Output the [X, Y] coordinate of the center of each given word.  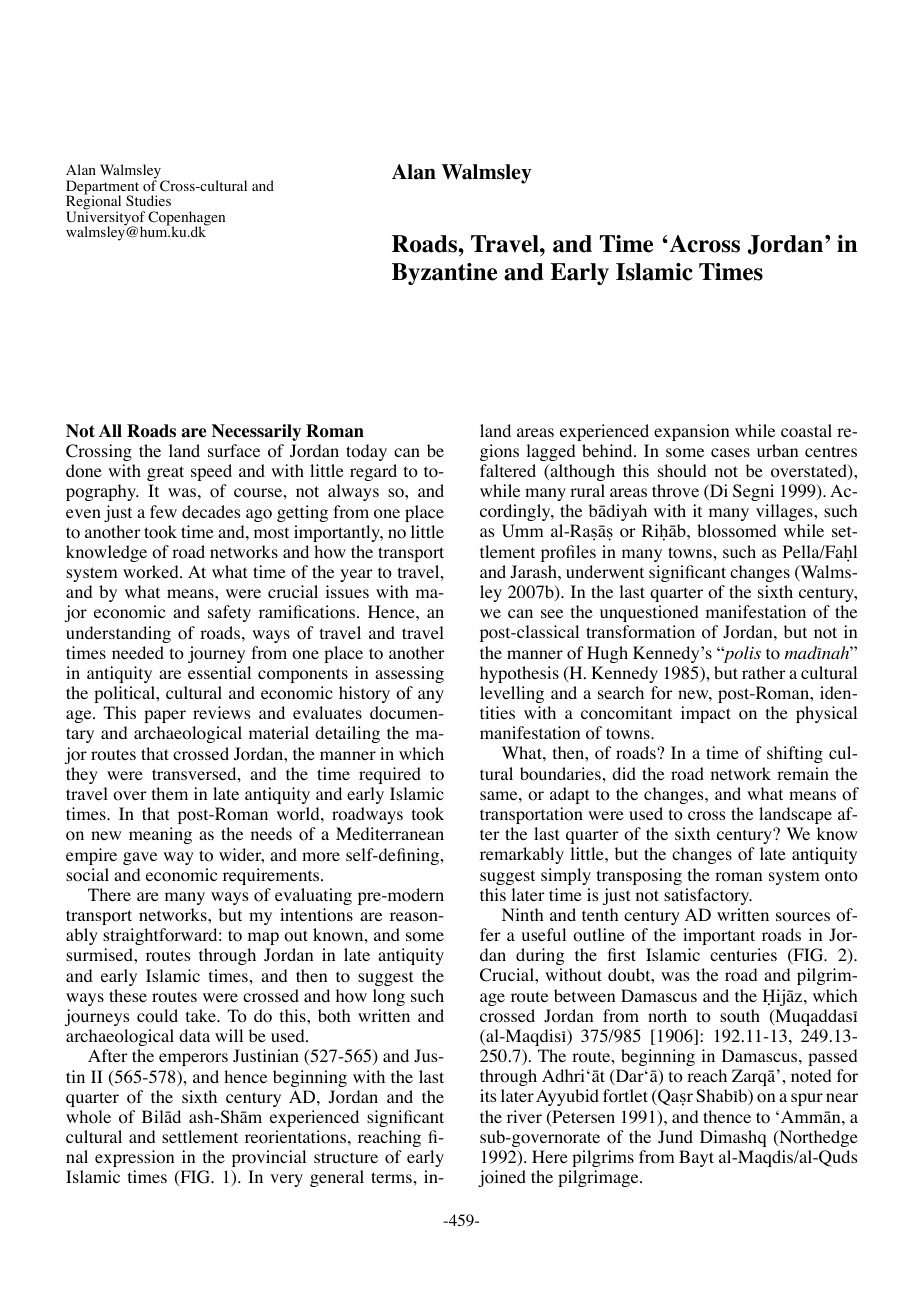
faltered [508, 470]
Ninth [522, 914]
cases [730, 452]
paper [165, 716]
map [263, 938]
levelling [512, 694]
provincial [269, 1158]
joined [502, 1178]
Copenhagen [186, 219]
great [165, 473]
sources [803, 917]
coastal [806, 431]
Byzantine [444, 274]
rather [763, 672]
